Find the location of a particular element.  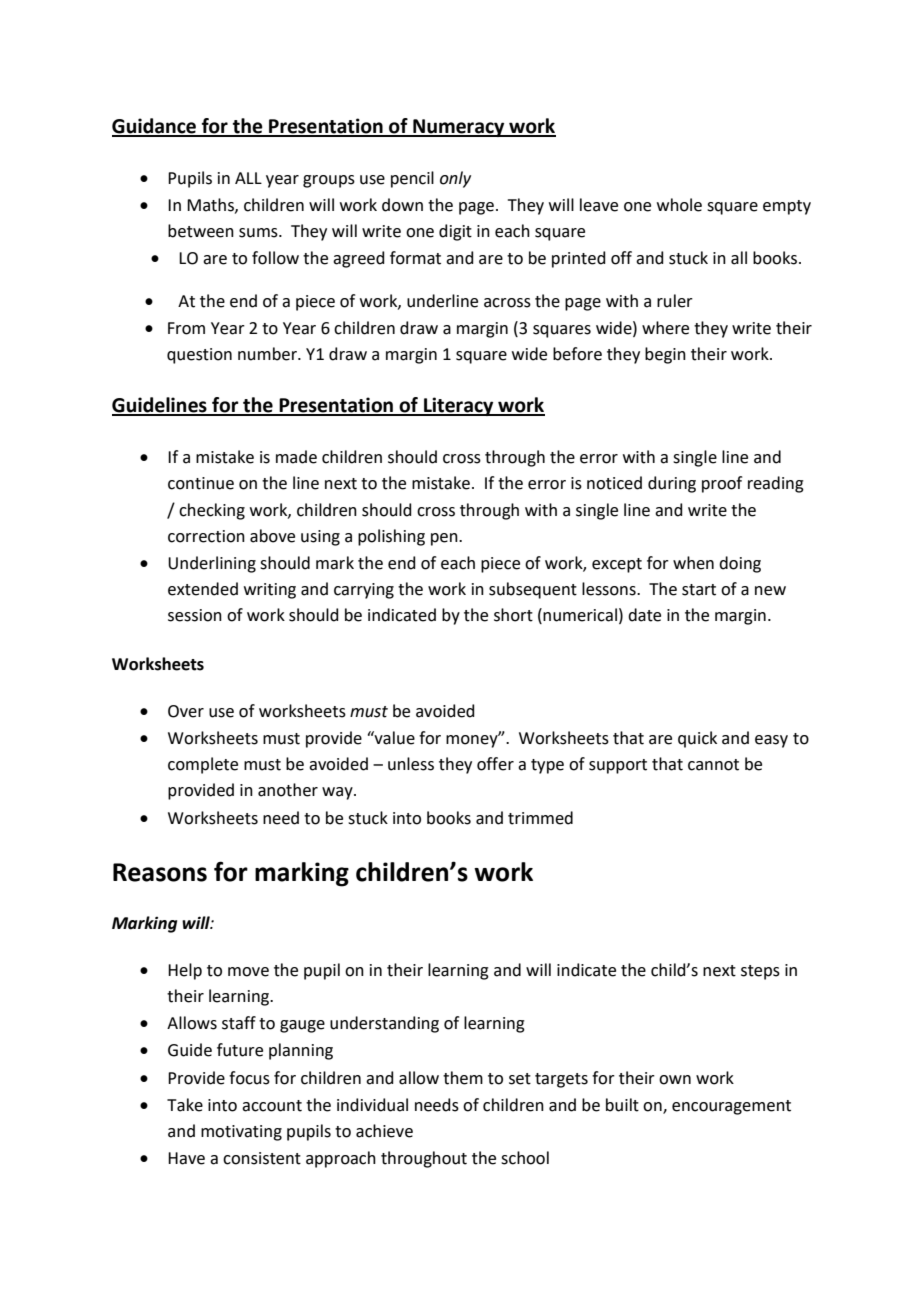

Literacy is located at coordinates (459, 406).
